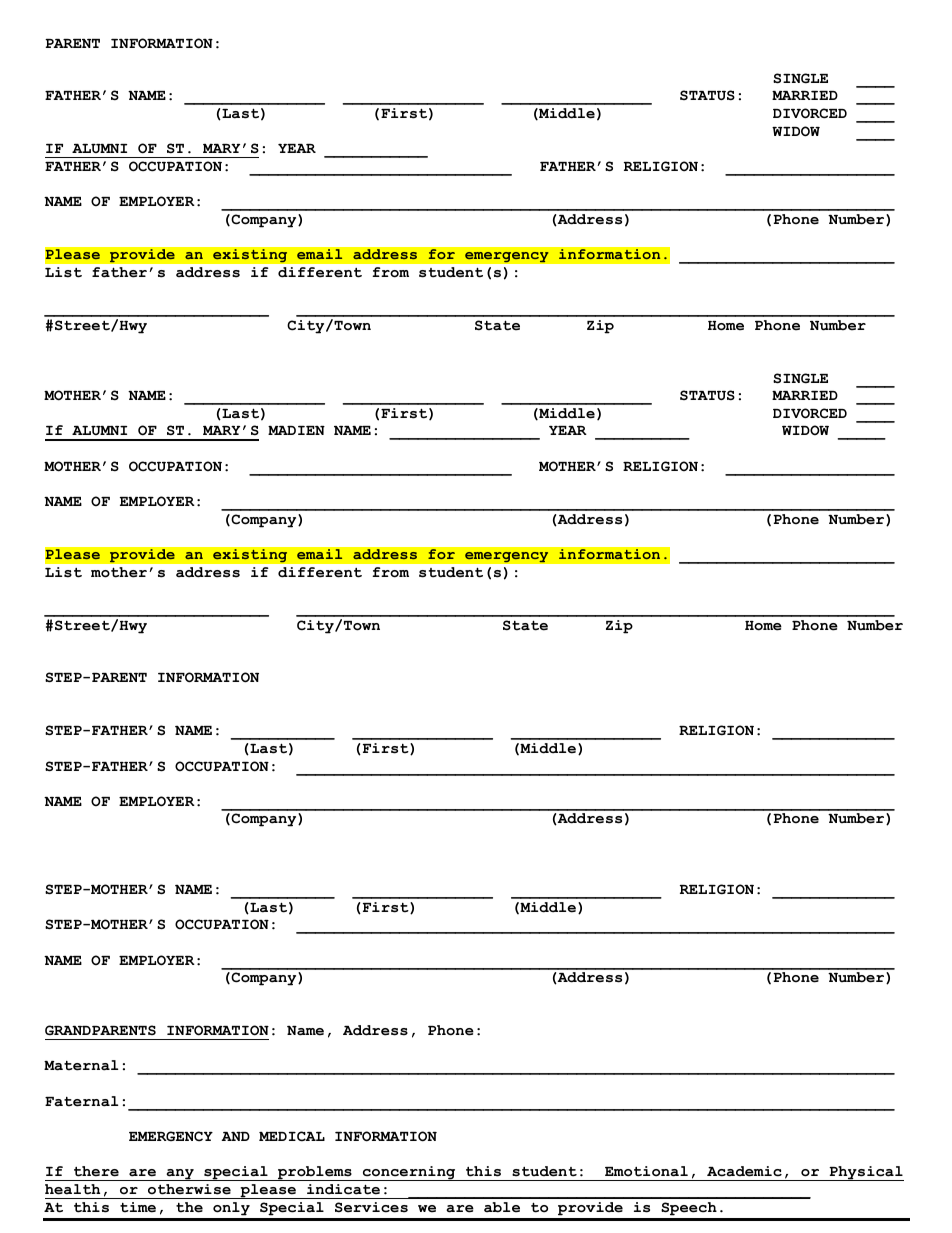  What do you see at coordinates (502, 1207) in the page?
I see `able` at bounding box center [502, 1207].
